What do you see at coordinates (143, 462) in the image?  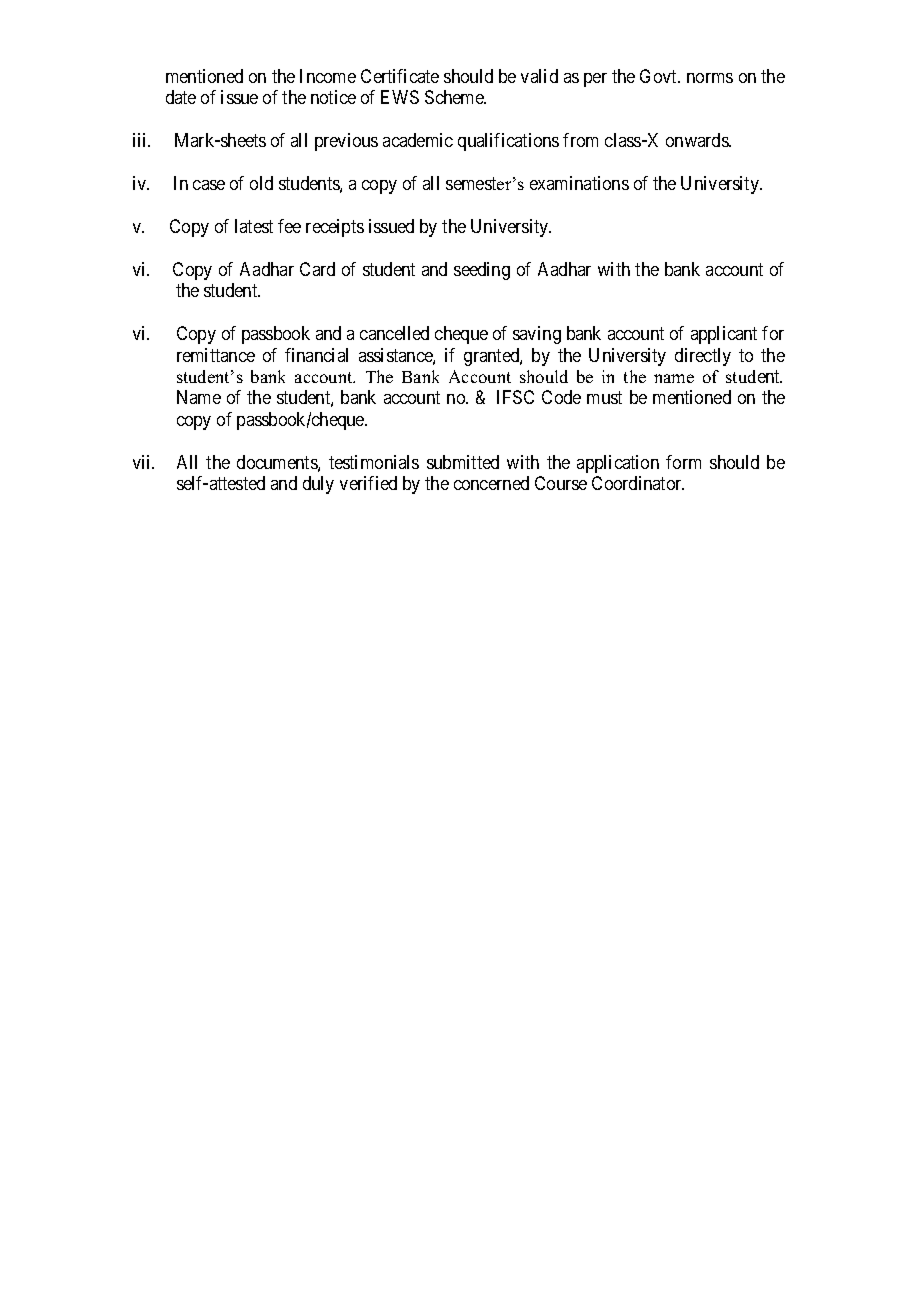 I see `vii` at bounding box center [143, 462].
